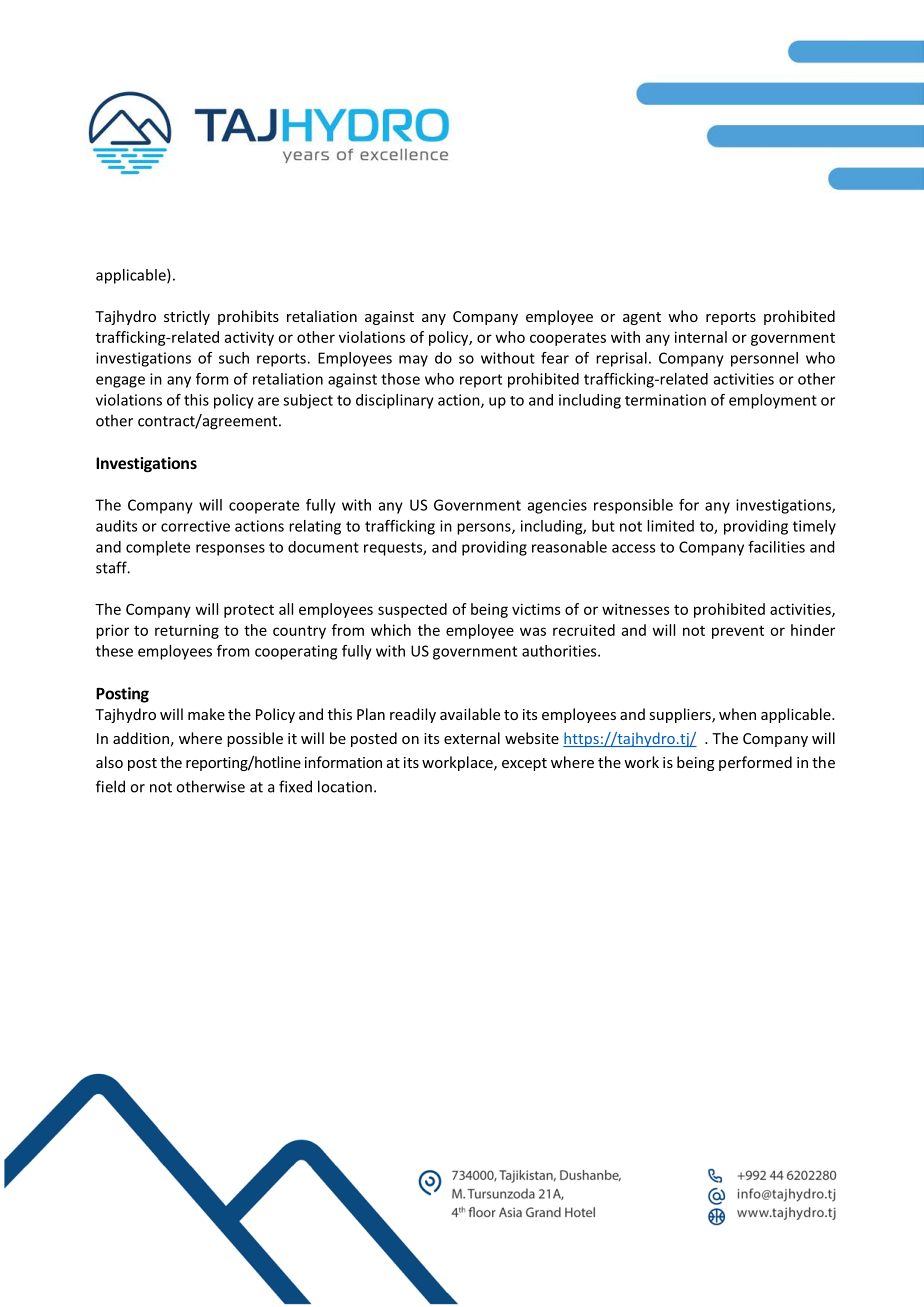  Describe the element at coordinates (524, 764) in the screenshot. I see `except` at that location.
